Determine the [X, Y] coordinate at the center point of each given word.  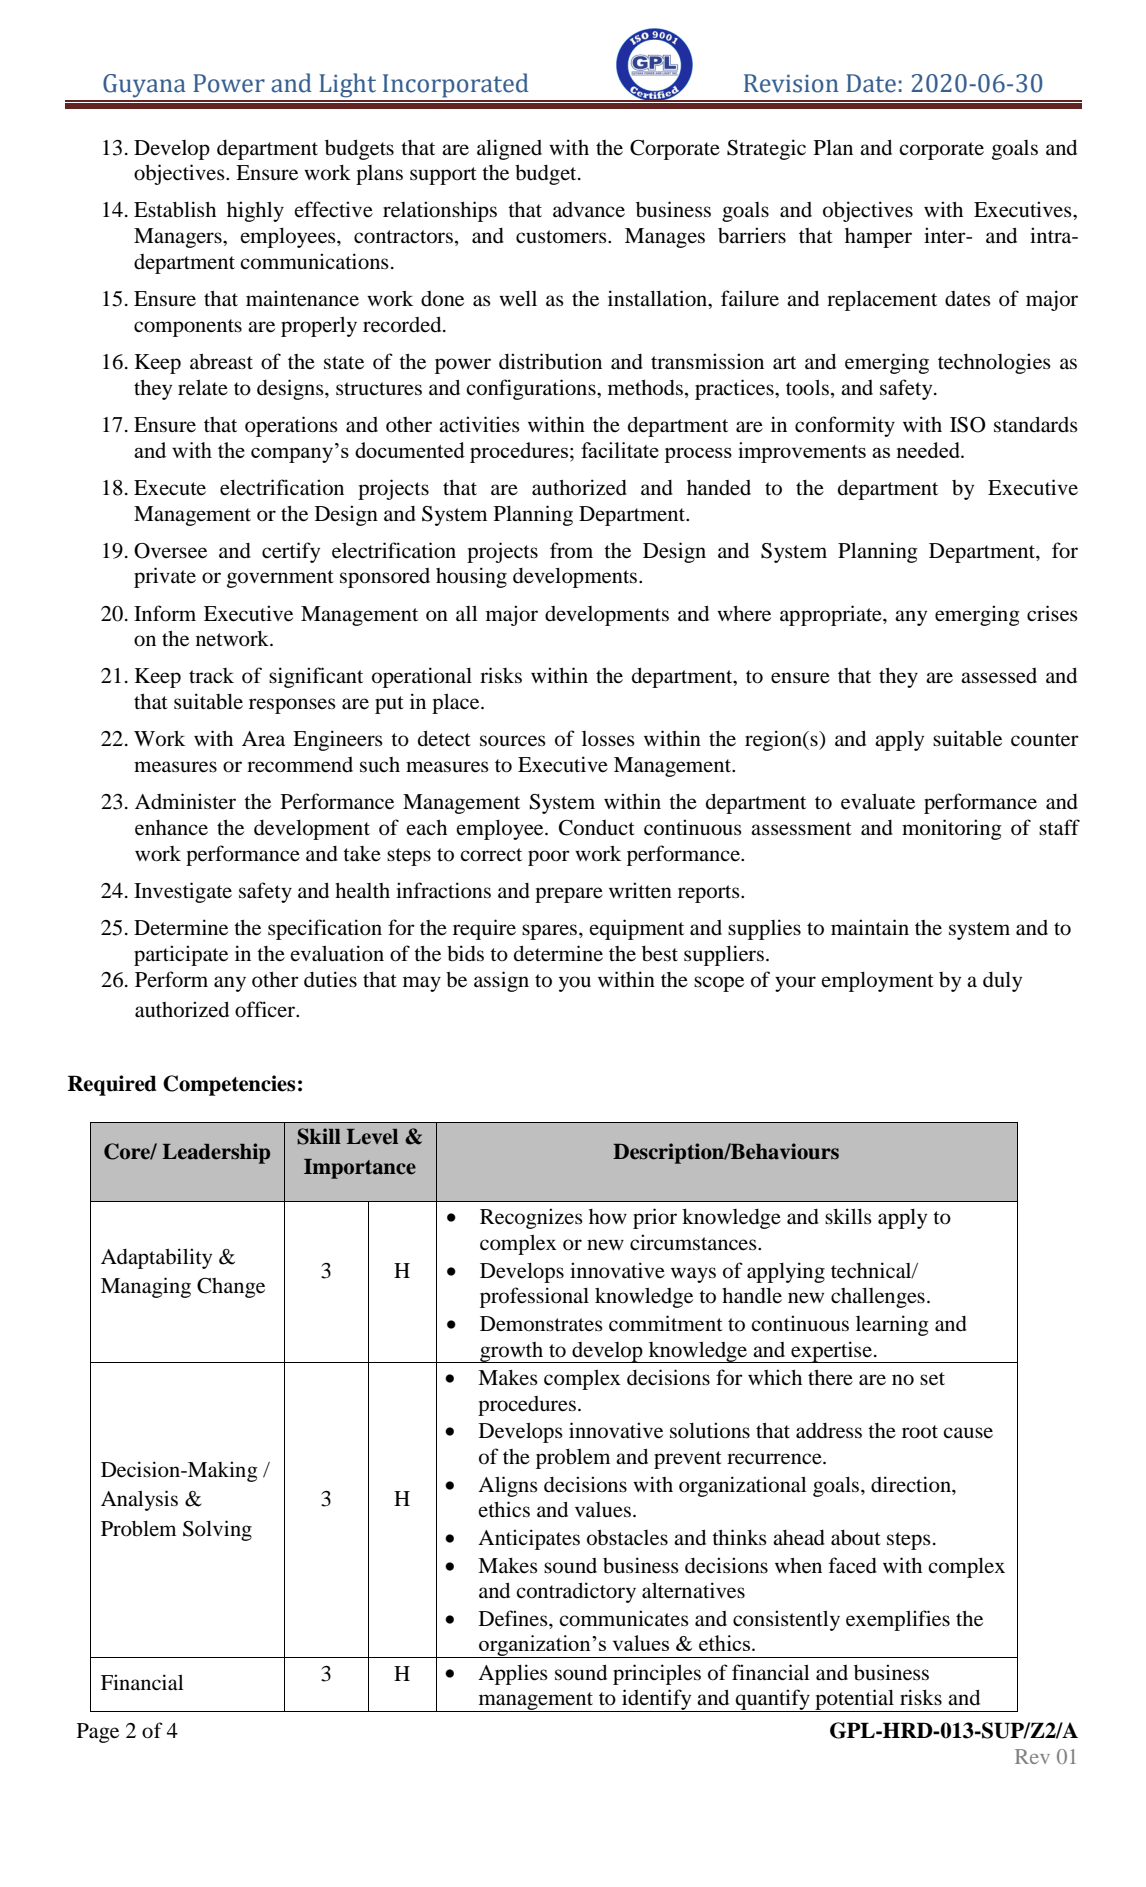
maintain [870, 927]
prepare [569, 895]
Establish [175, 209]
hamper [878, 238]
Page [98, 1733]
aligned [509, 149]
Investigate [183, 892]
